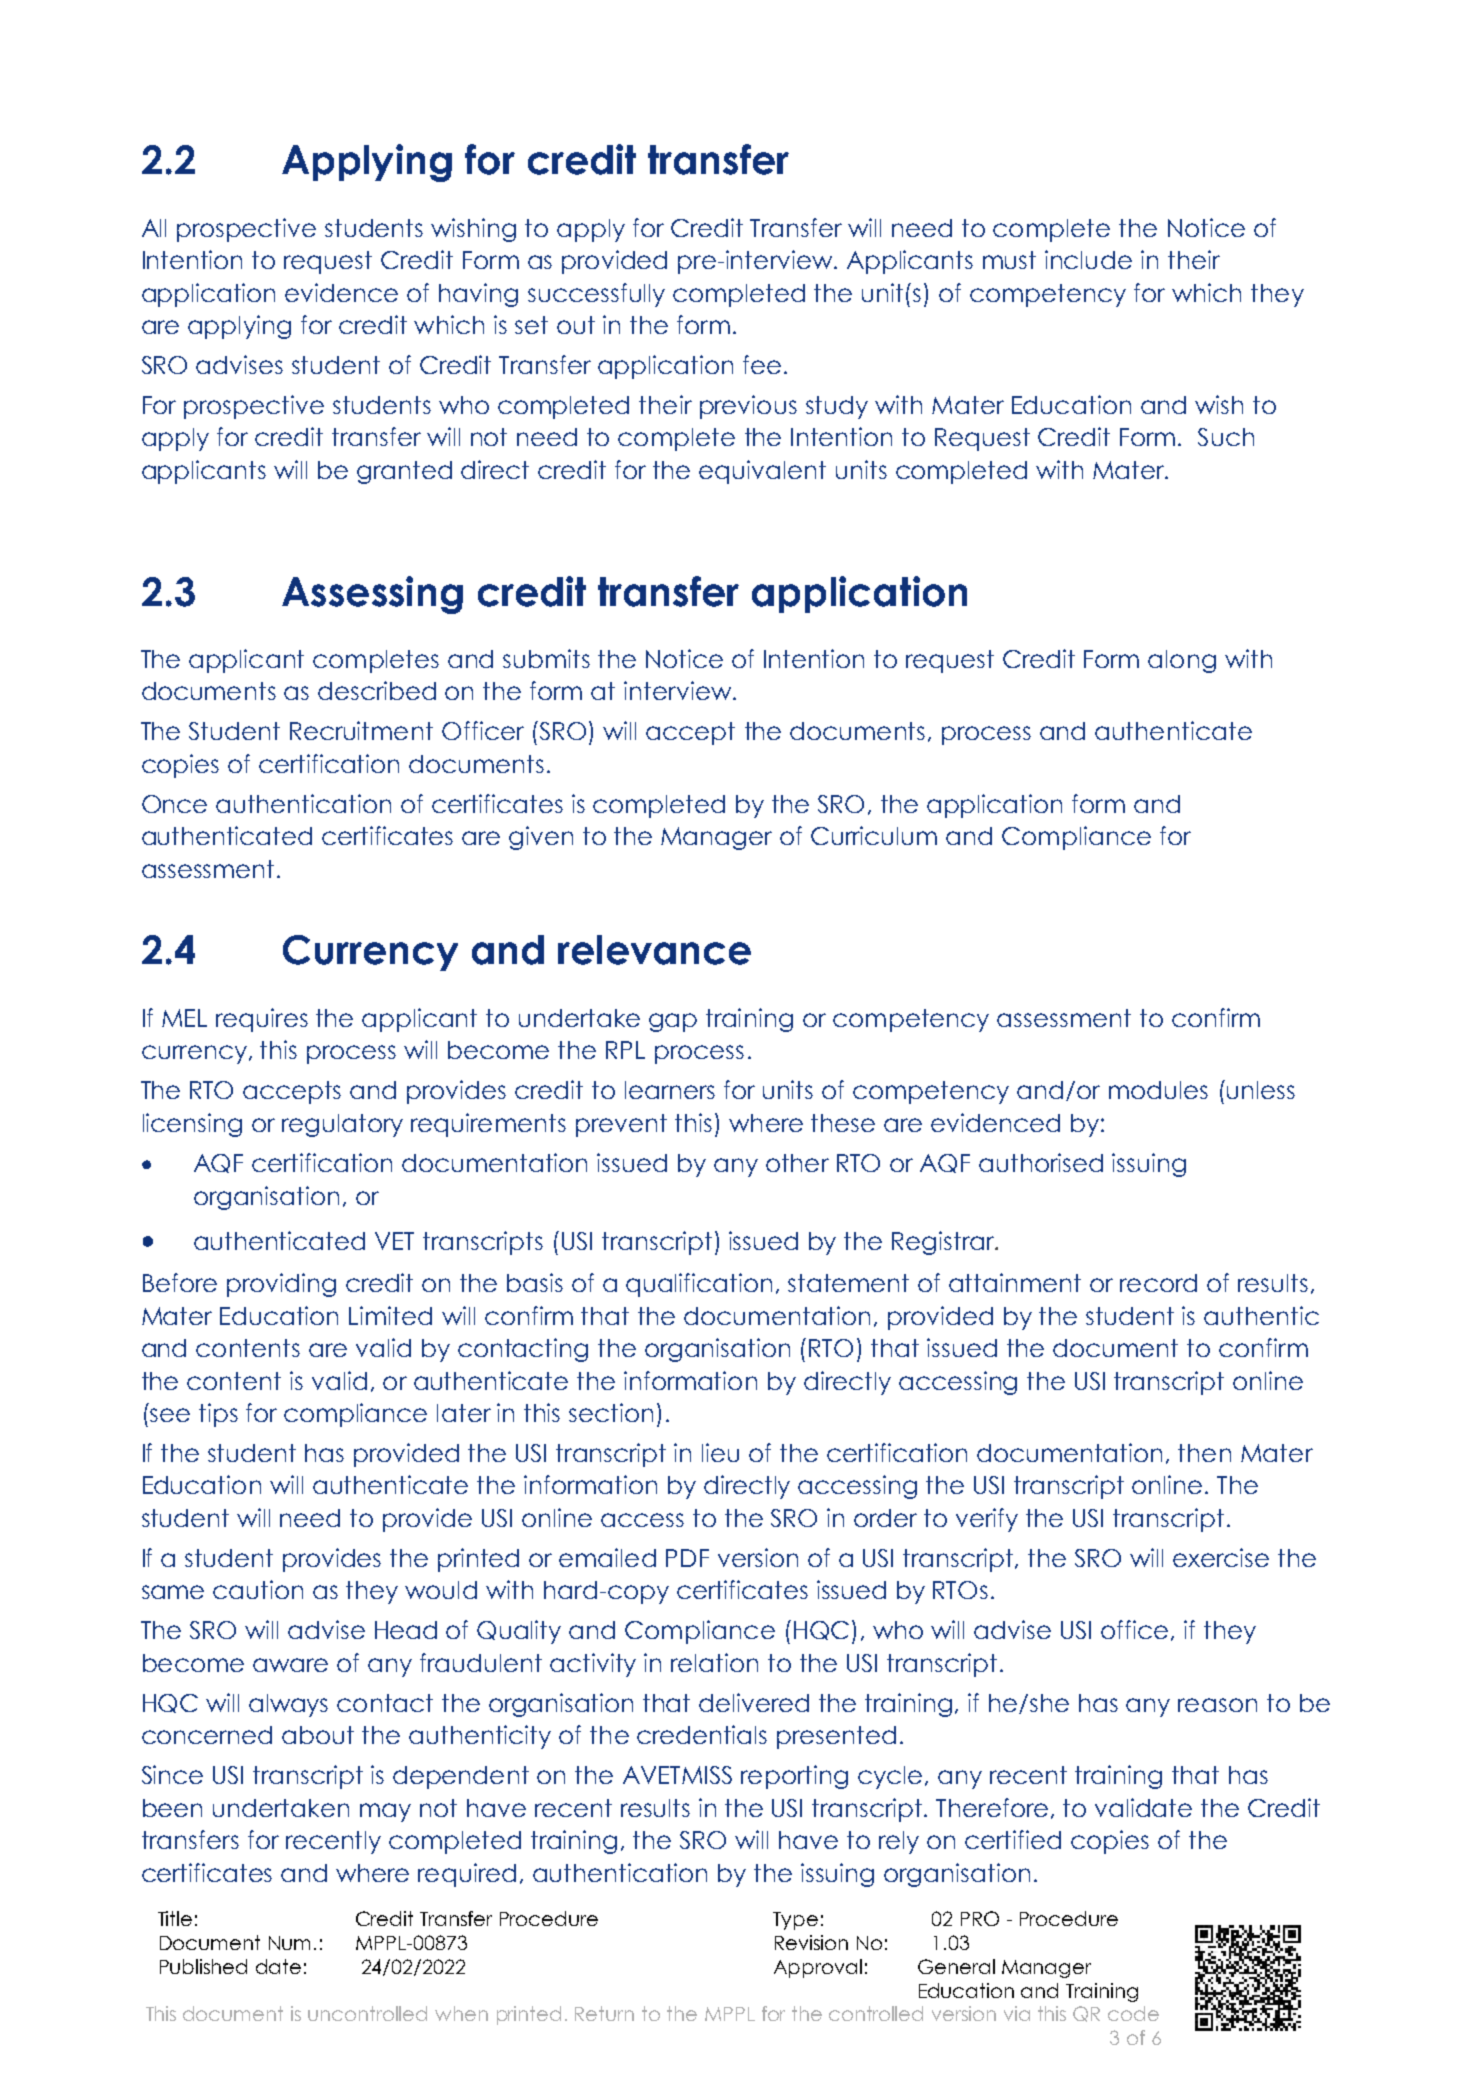 This image has height=2087, width=1475. What do you see at coordinates (289, 1943) in the image?
I see `Num` at bounding box center [289, 1943].
